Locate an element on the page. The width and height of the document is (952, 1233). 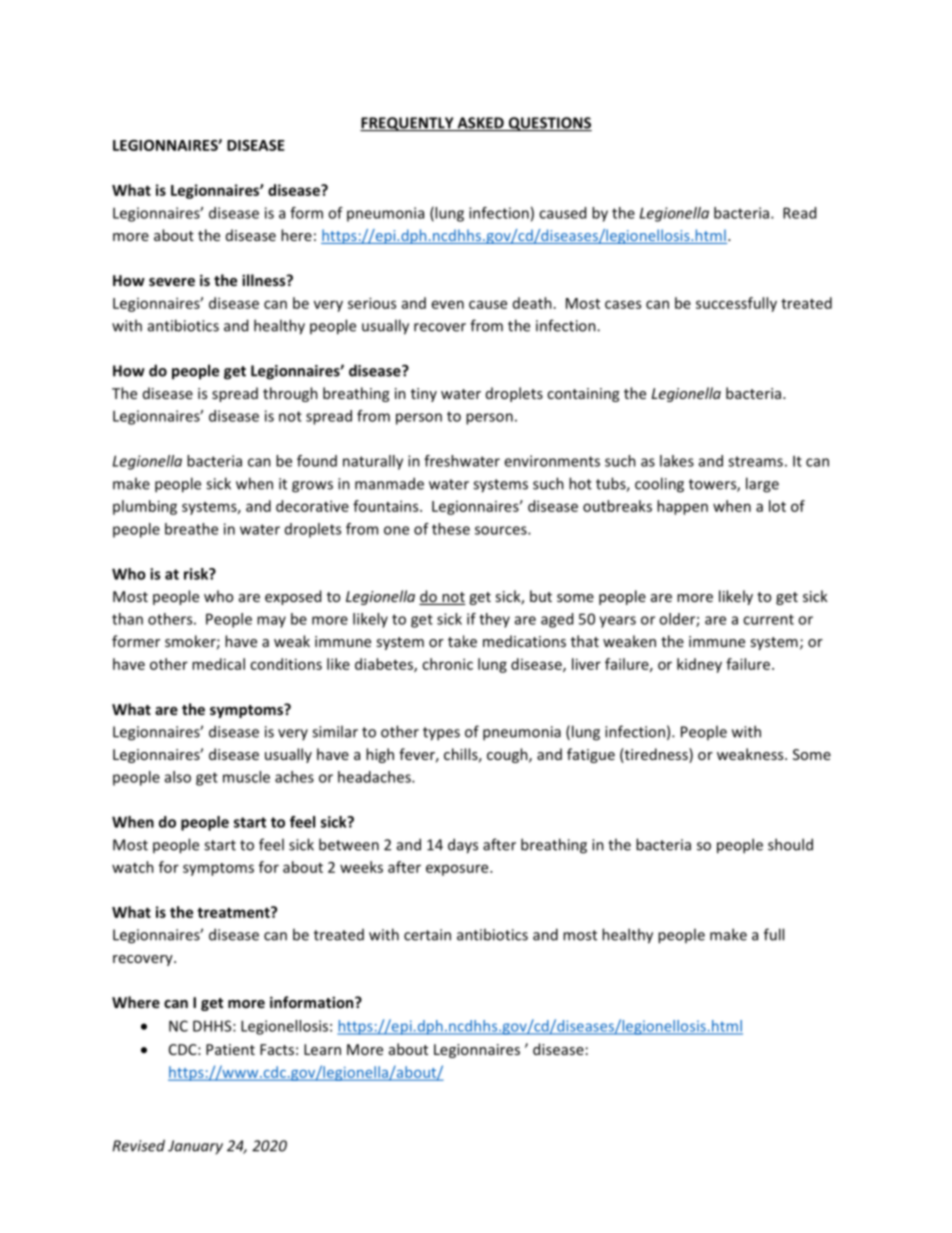
current is located at coordinates (768, 619).
